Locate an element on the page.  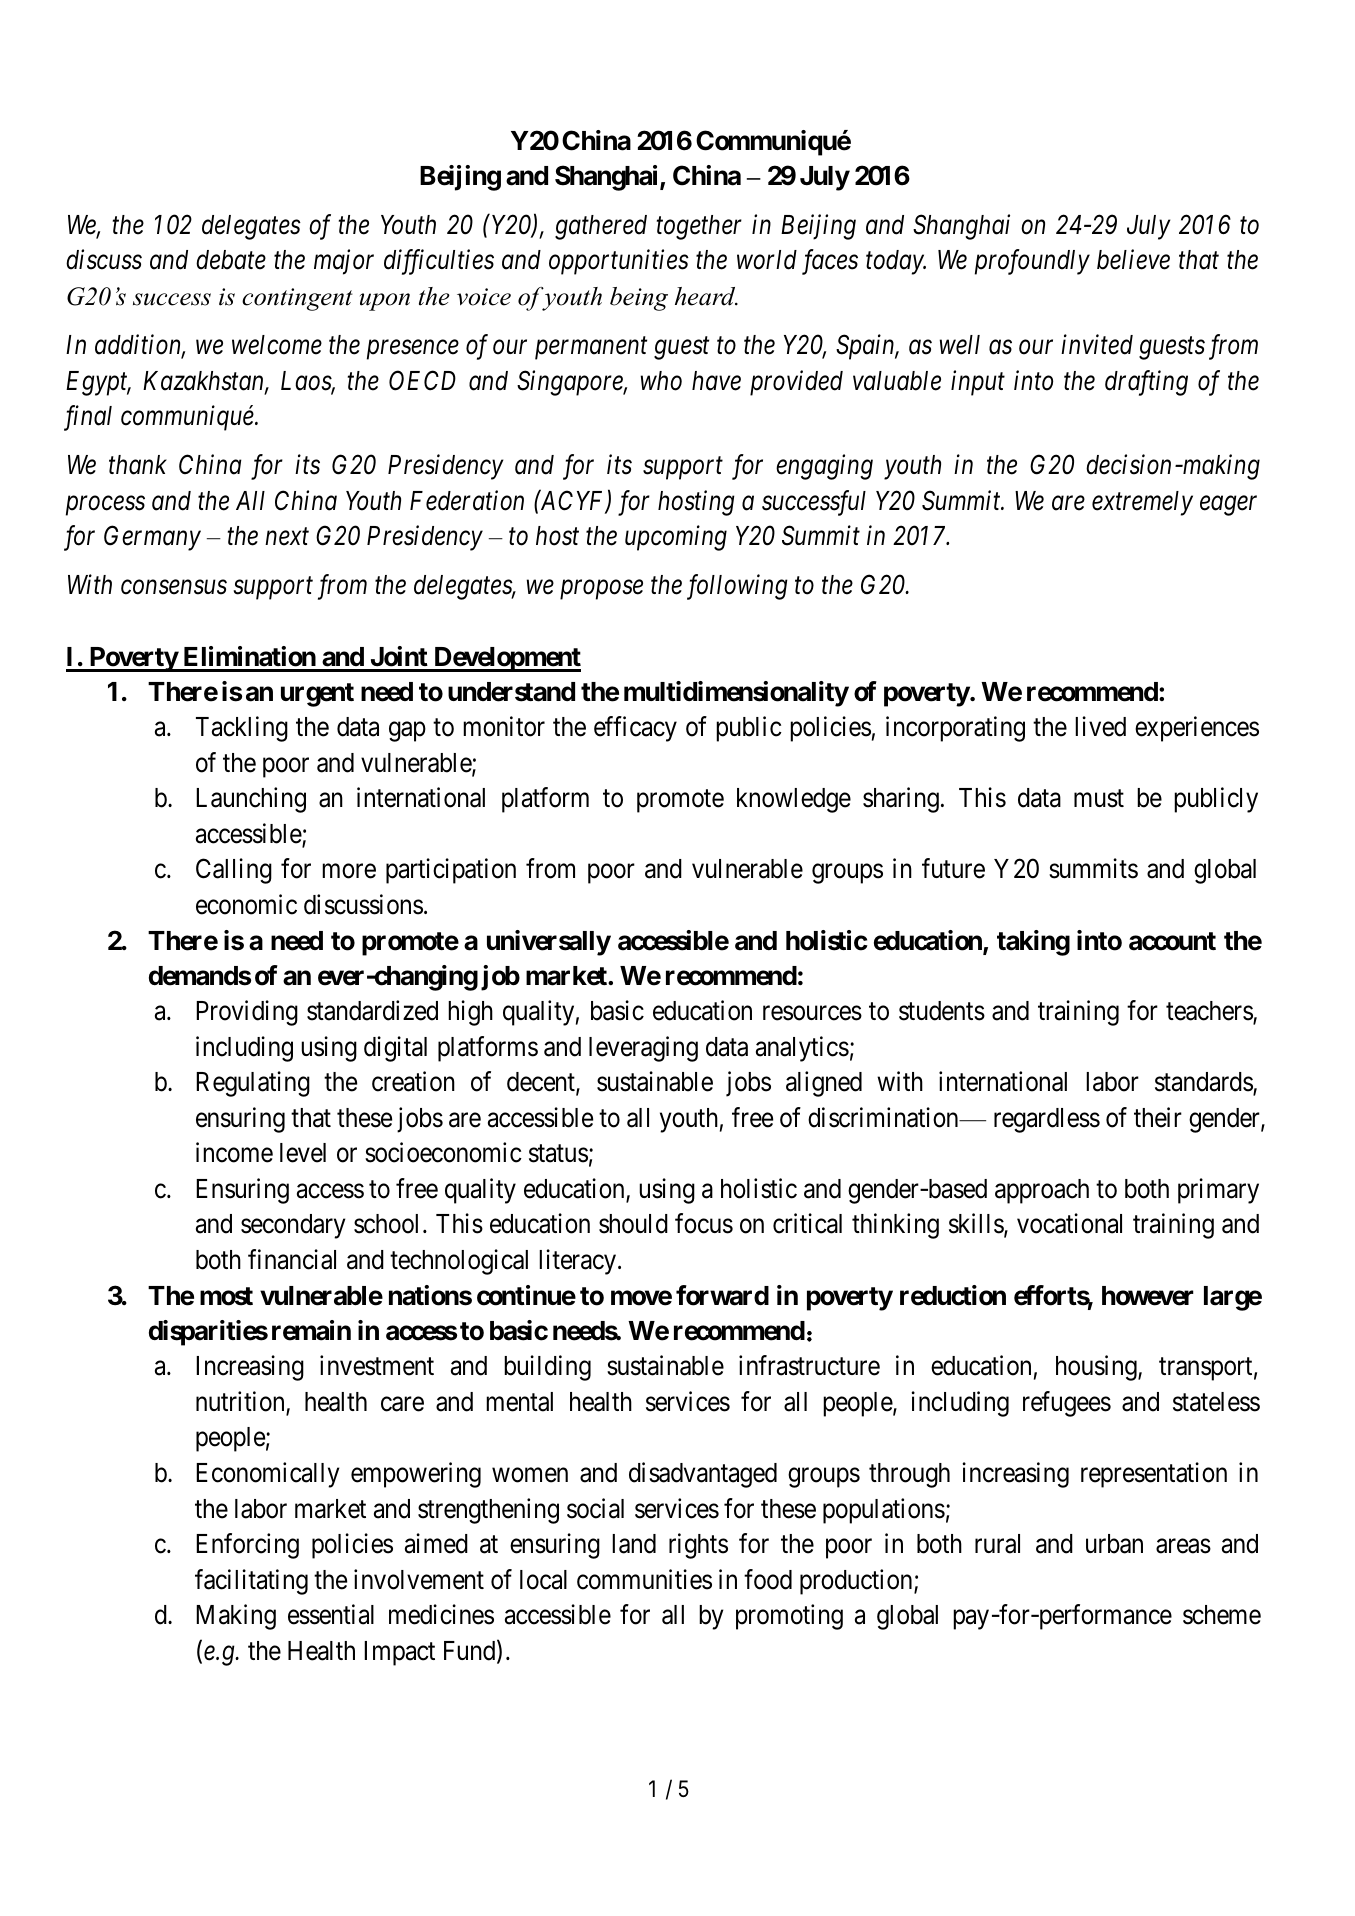
Calling is located at coordinates (234, 871).
